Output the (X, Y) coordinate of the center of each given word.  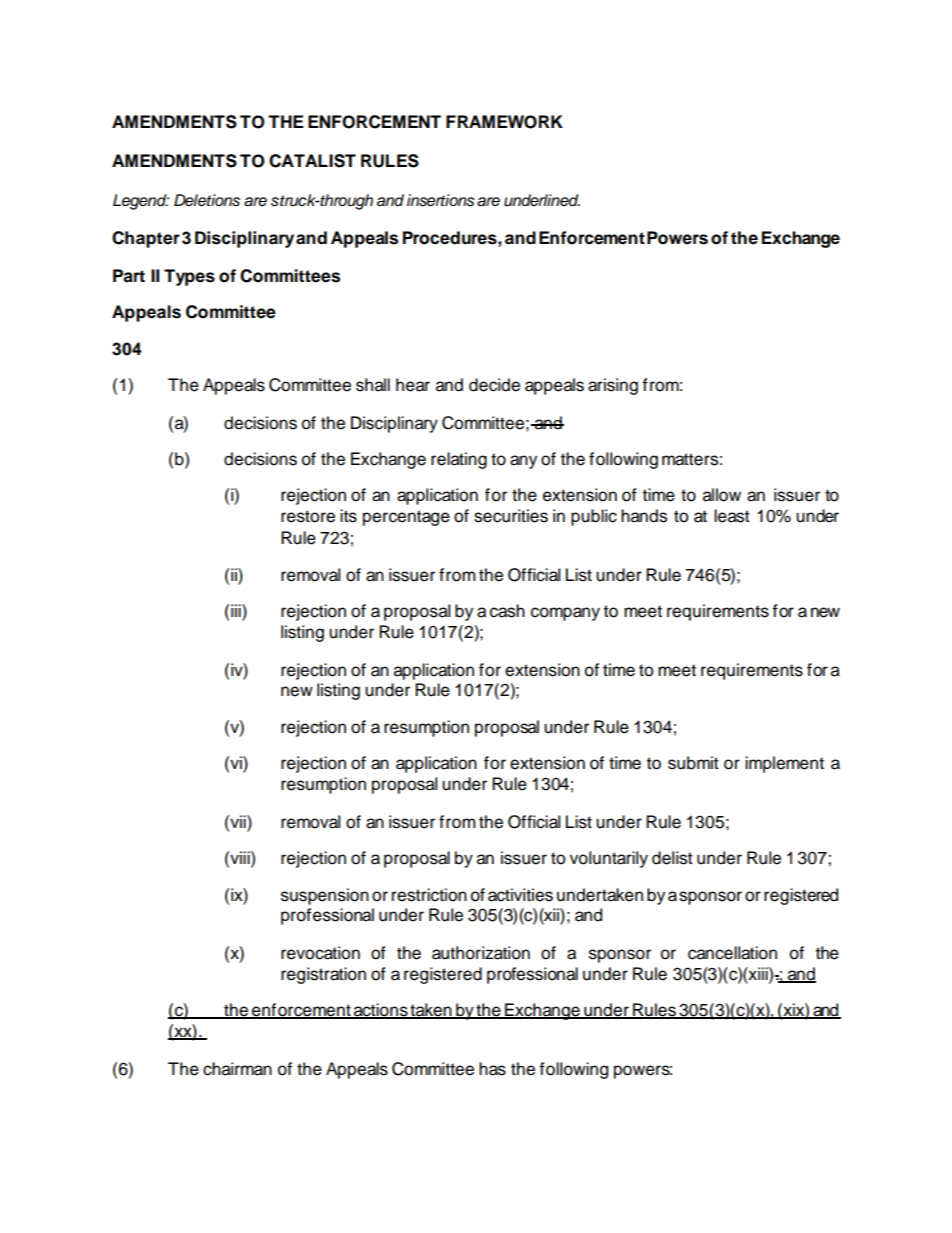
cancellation (732, 953)
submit (693, 763)
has (492, 1069)
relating (459, 460)
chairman (237, 1069)
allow (722, 495)
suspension (325, 896)
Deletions (207, 200)
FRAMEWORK (504, 122)
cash (507, 611)
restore (308, 516)
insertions (441, 200)
